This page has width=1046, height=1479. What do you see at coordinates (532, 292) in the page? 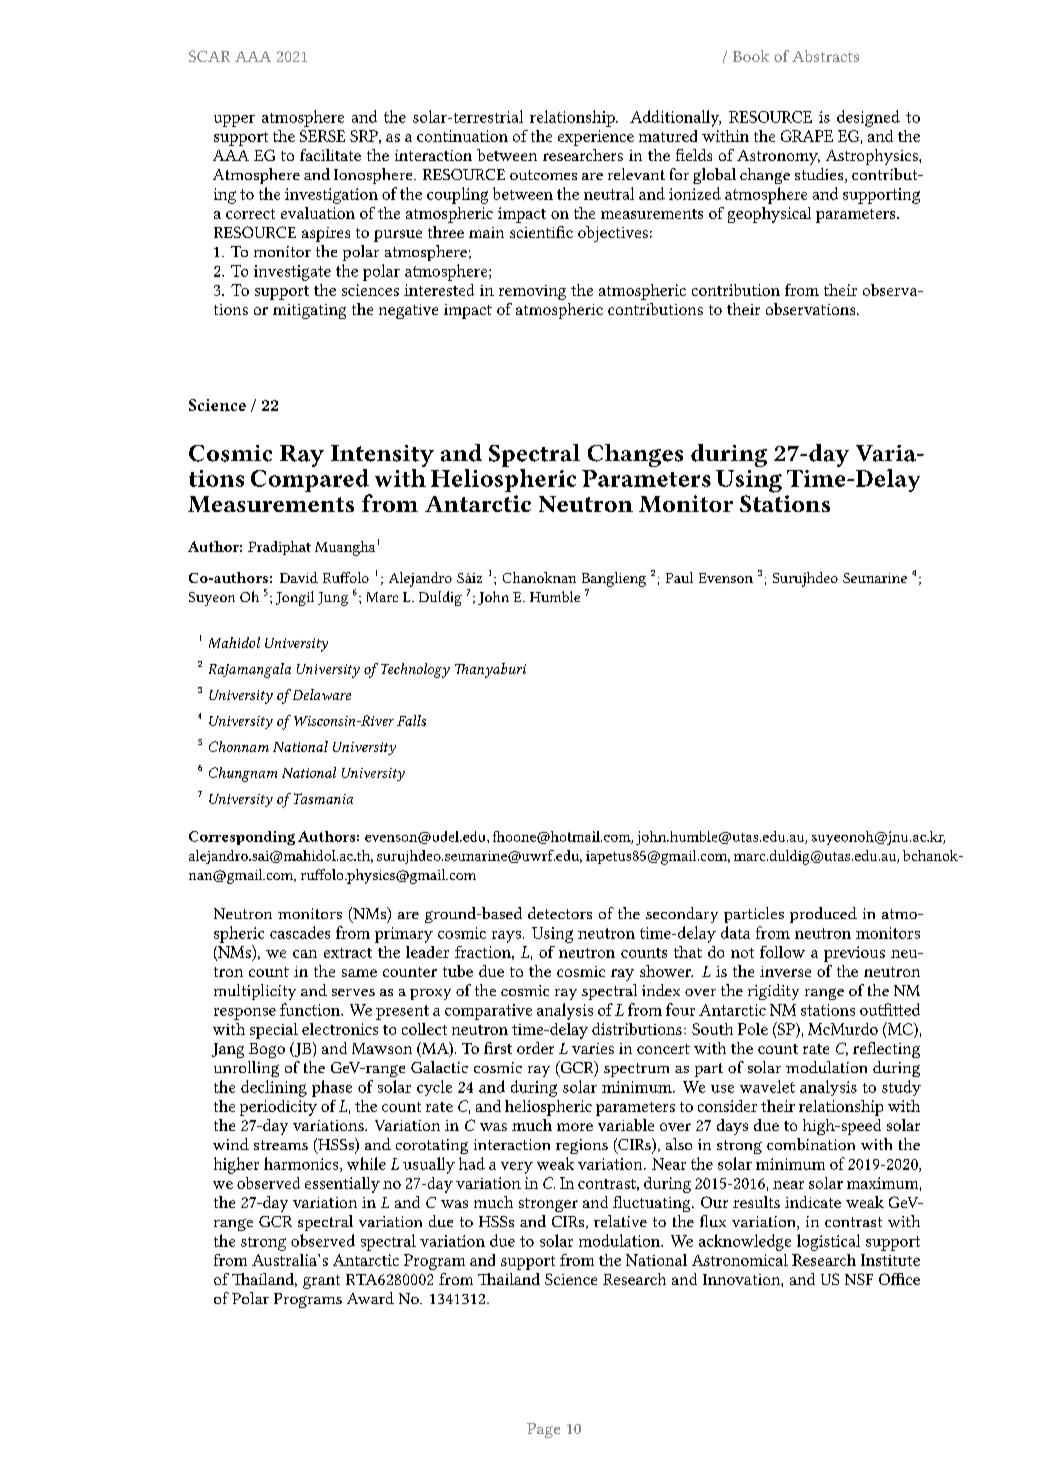
I see `removing` at bounding box center [532, 292].
